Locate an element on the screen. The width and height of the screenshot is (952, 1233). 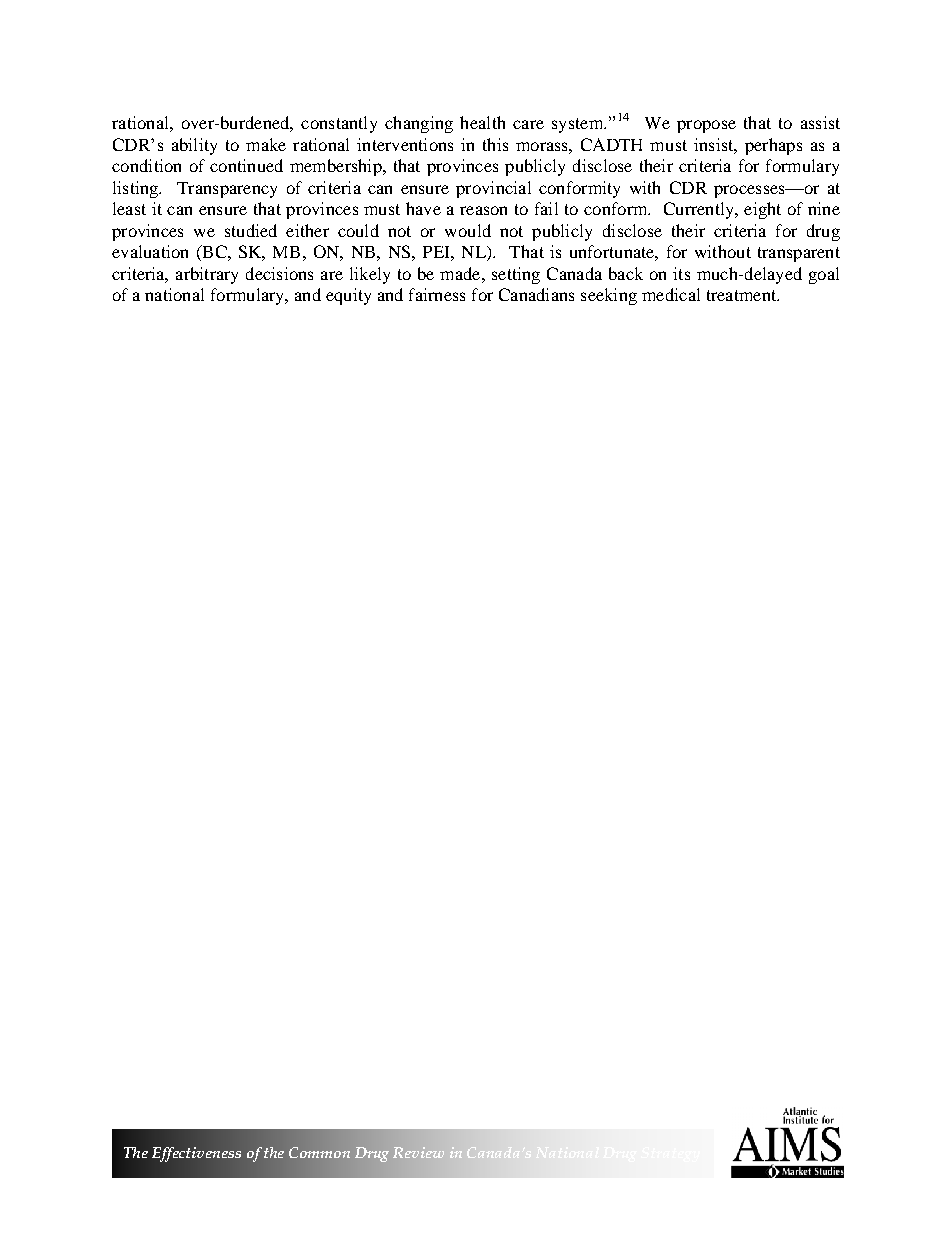
Canadians is located at coordinates (536, 294).
